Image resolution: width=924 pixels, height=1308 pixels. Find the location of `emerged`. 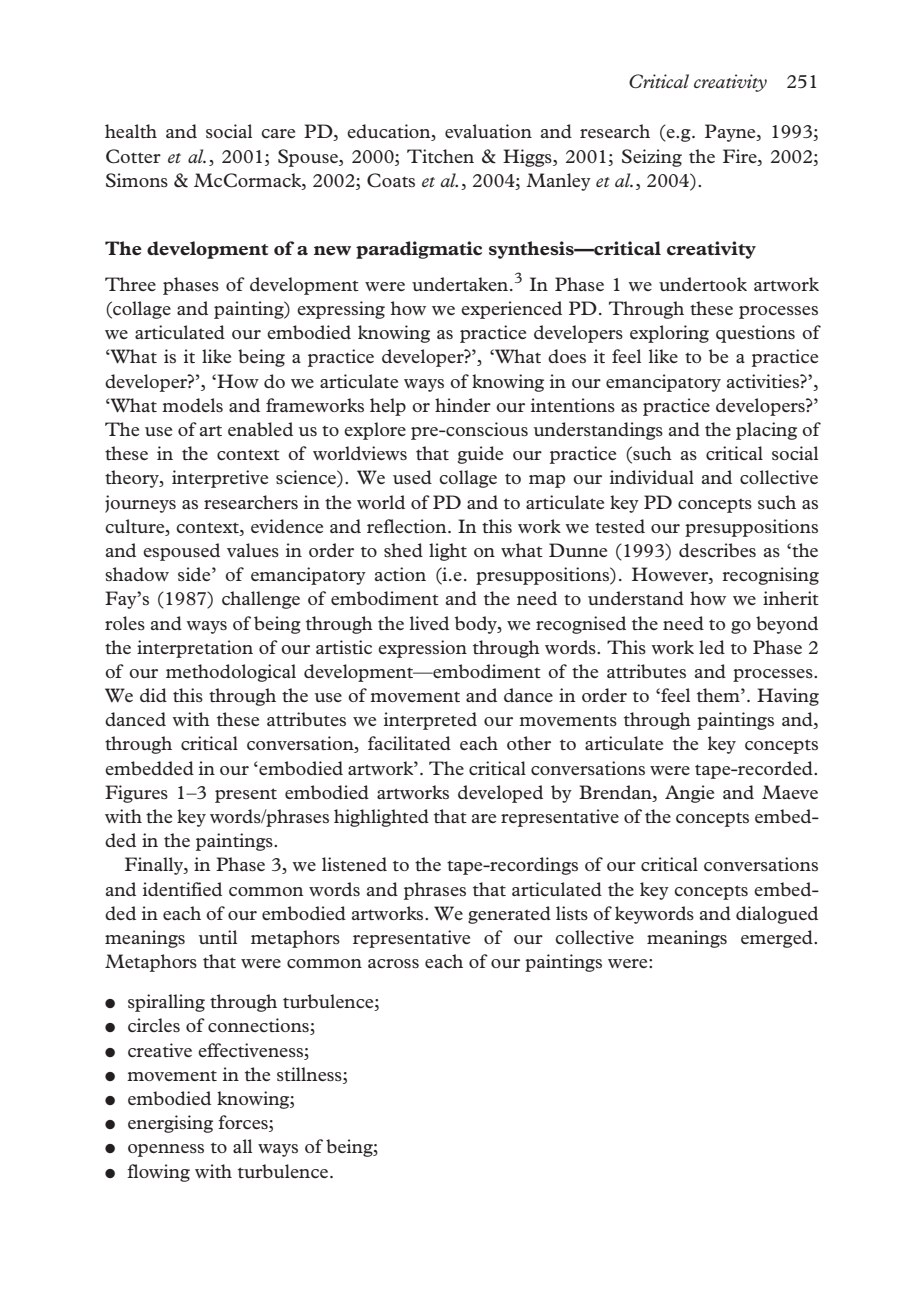

emerged is located at coordinates (778, 939).
